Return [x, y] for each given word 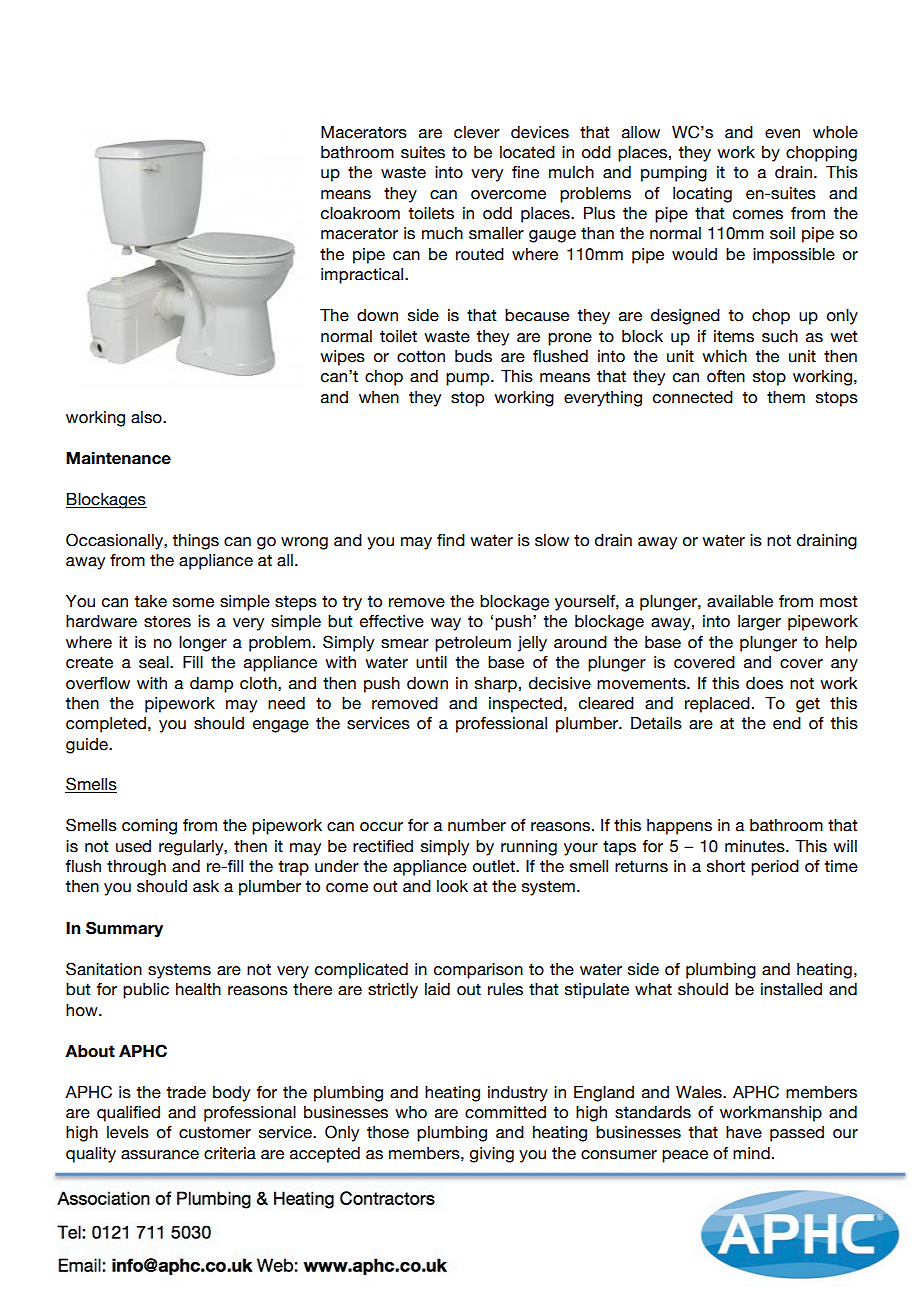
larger [759, 623]
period [775, 868]
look [452, 886]
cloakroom [360, 213]
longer [203, 644]
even [782, 134]
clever [477, 132]
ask [206, 886]
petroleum [473, 644]
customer [215, 1132]
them [786, 397]
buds [473, 356]
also [147, 417]
